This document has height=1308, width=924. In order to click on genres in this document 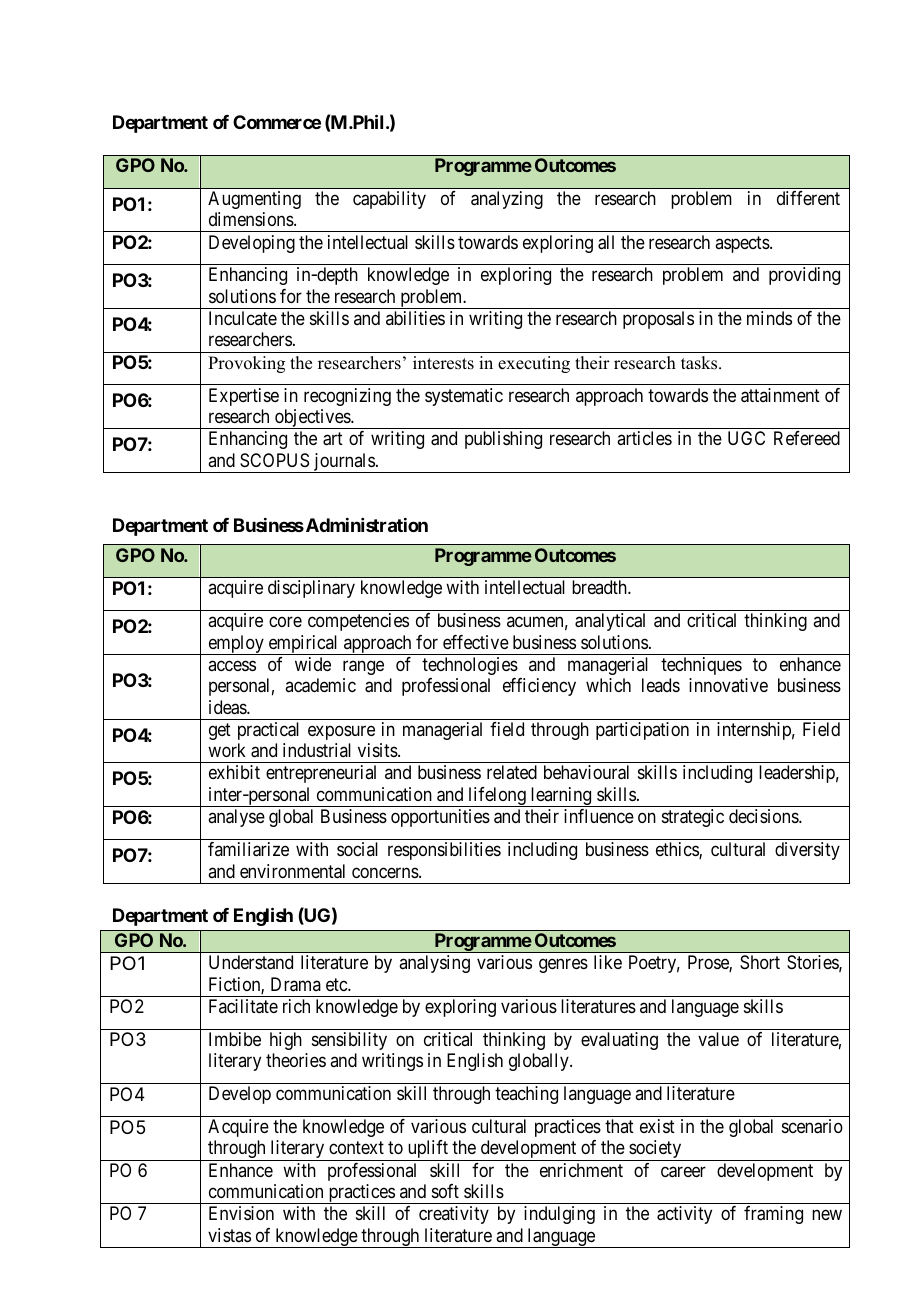, I will do `click(563, 966)`.
